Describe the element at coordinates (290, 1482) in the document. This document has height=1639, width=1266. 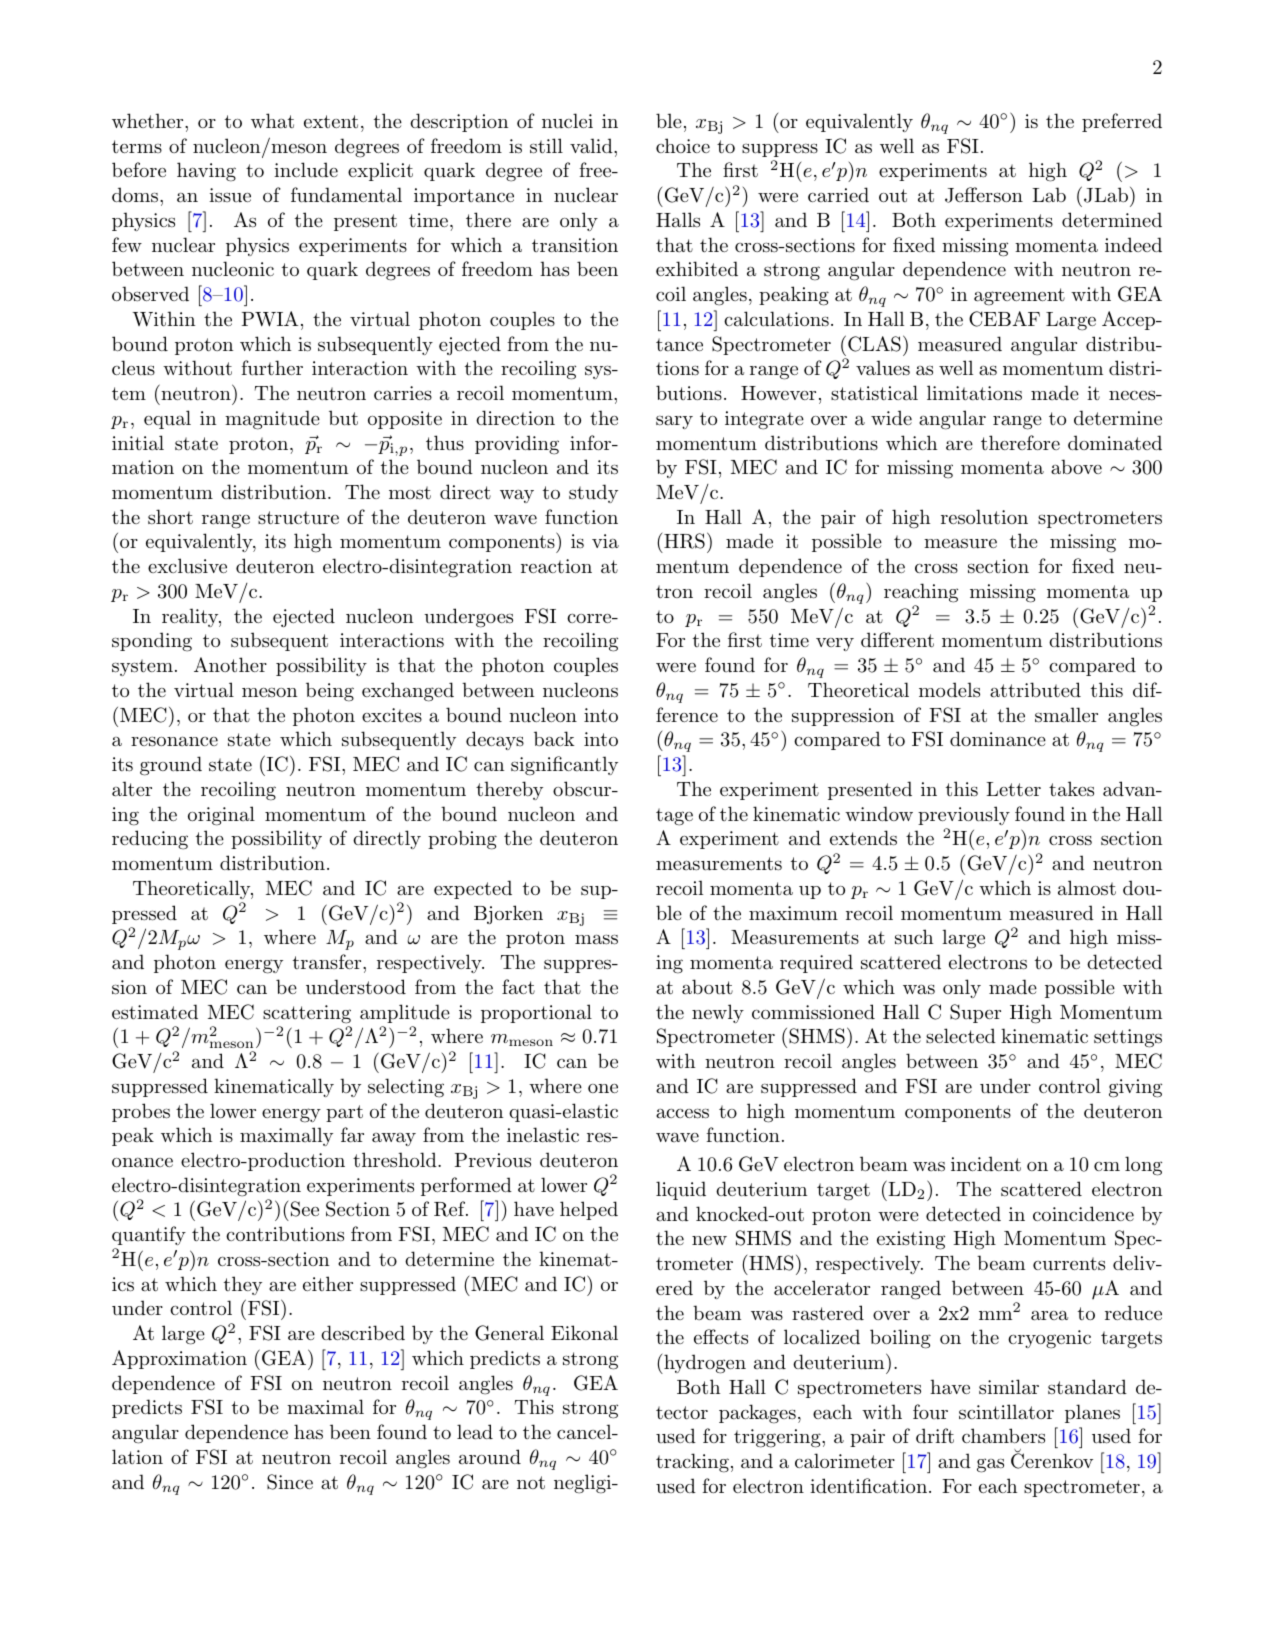
I see `Since` at that location.
